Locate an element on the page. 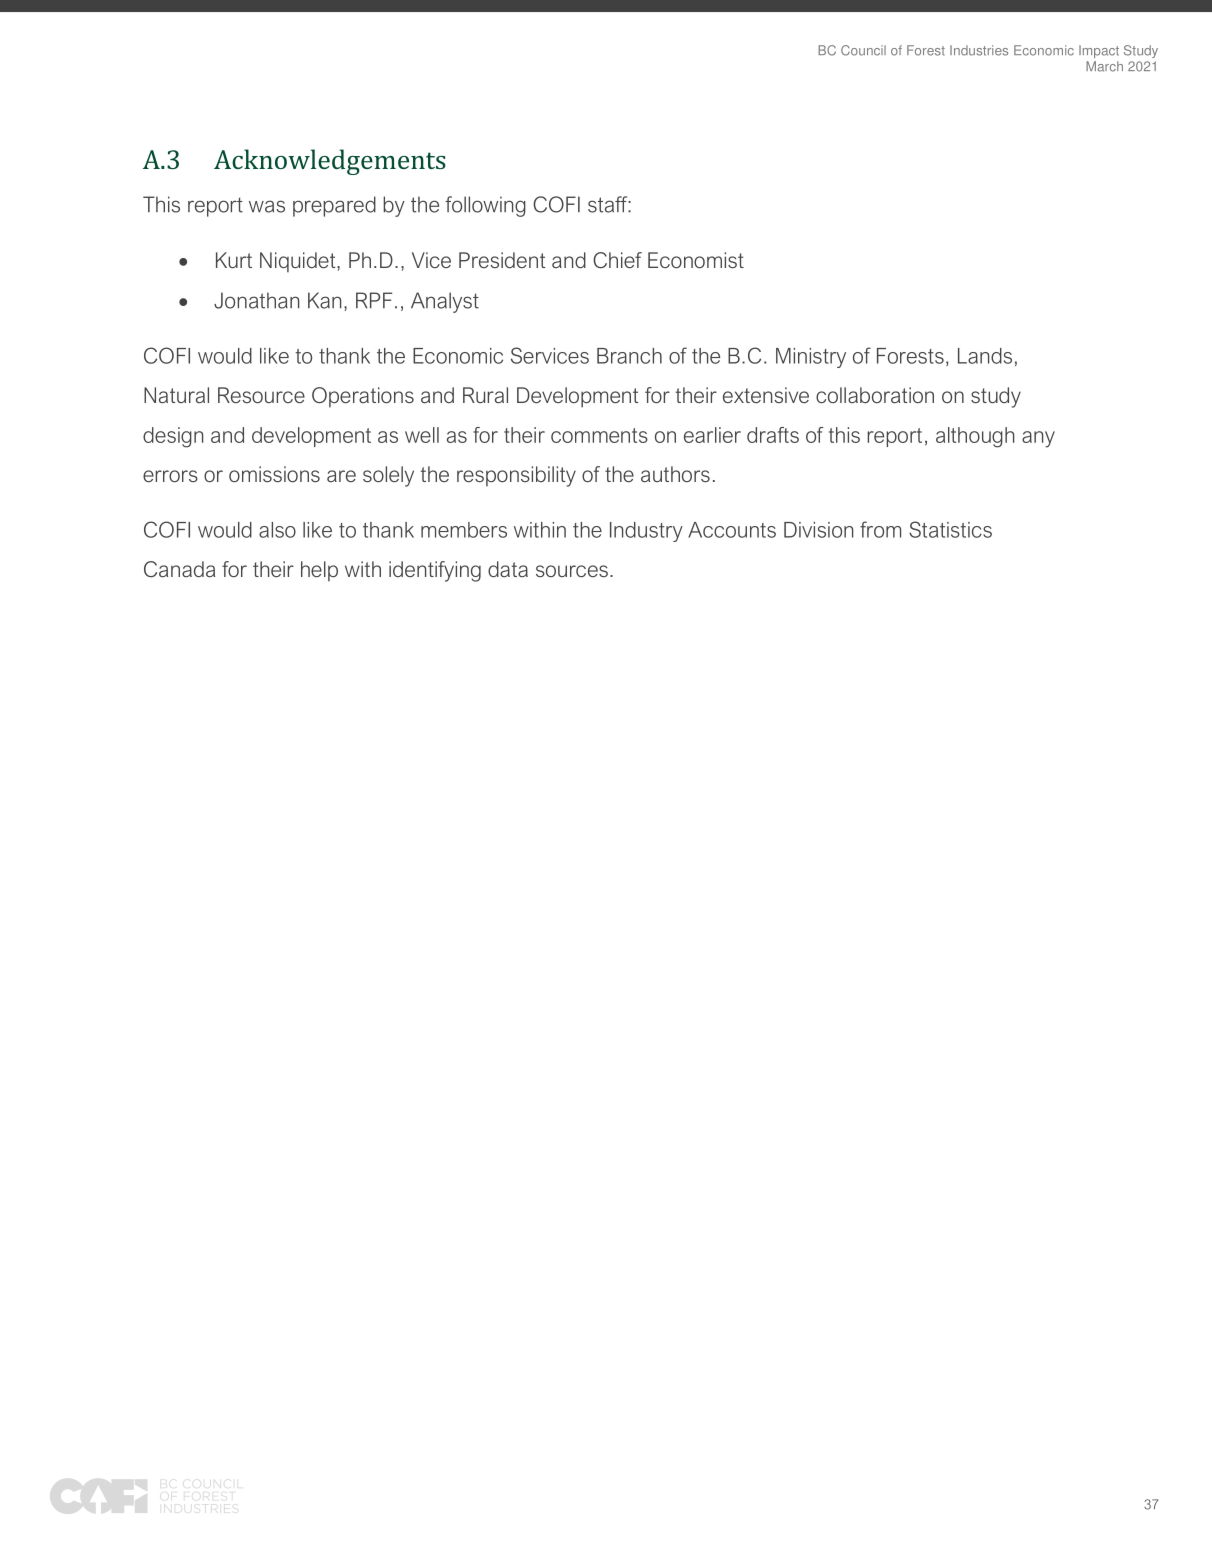  Jonathan is located at coordinates (256, 300).
